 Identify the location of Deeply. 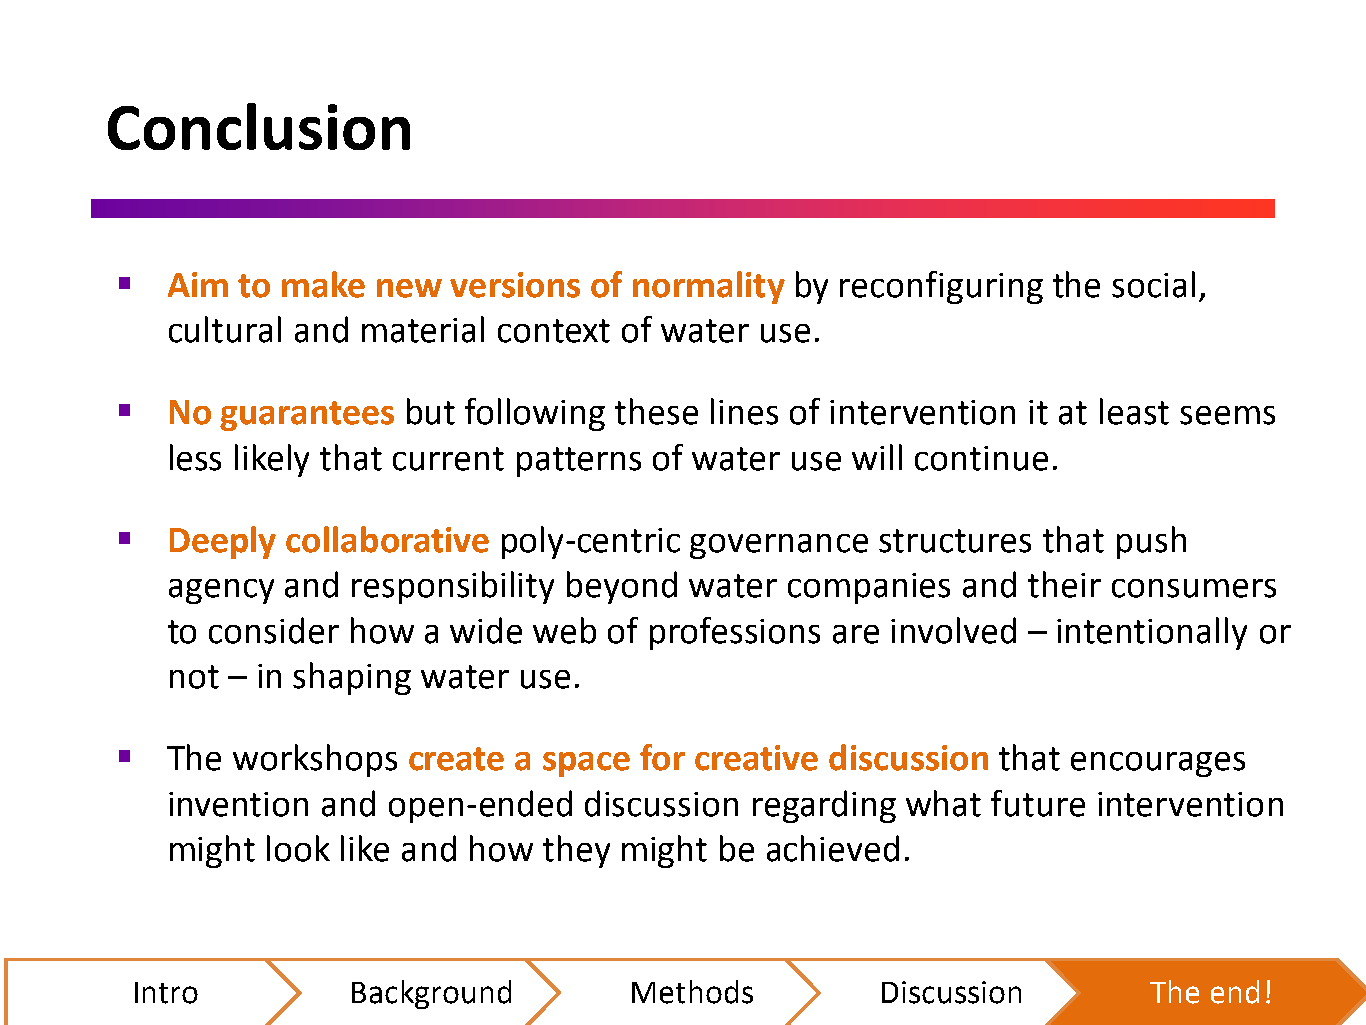
(223, 542).
